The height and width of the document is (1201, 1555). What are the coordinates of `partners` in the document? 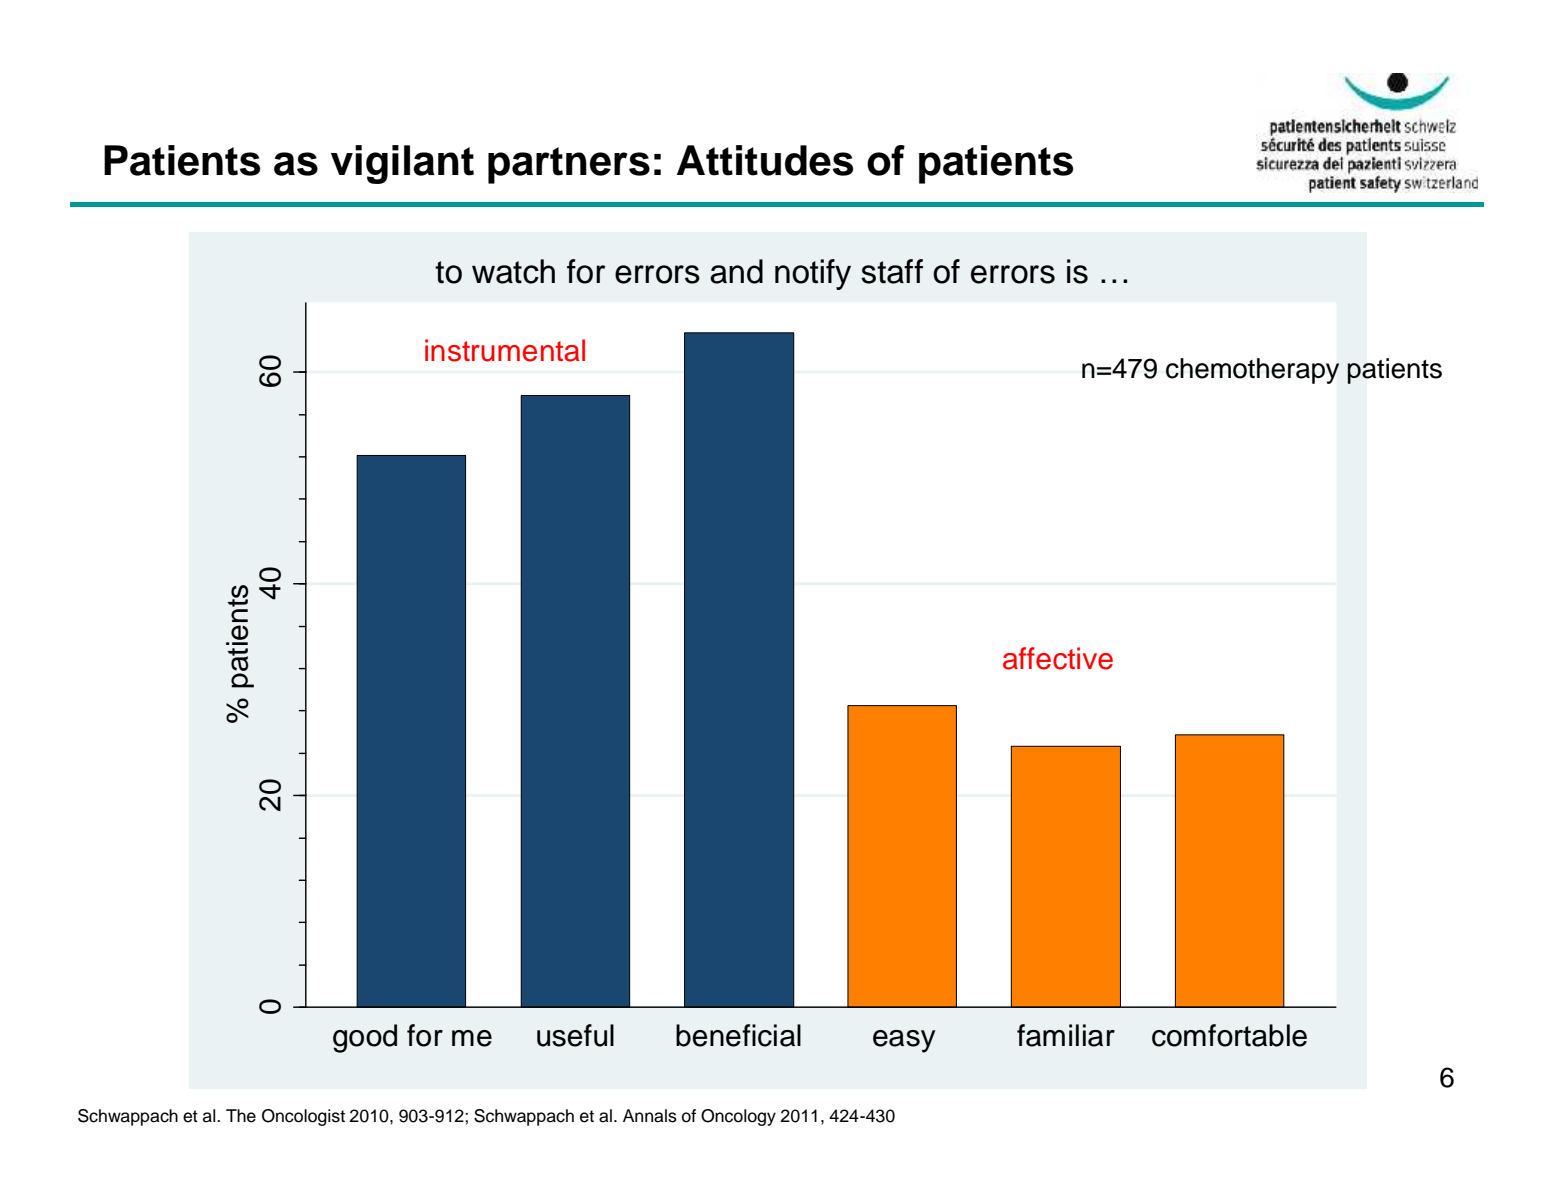 It's located at (569, 165).
